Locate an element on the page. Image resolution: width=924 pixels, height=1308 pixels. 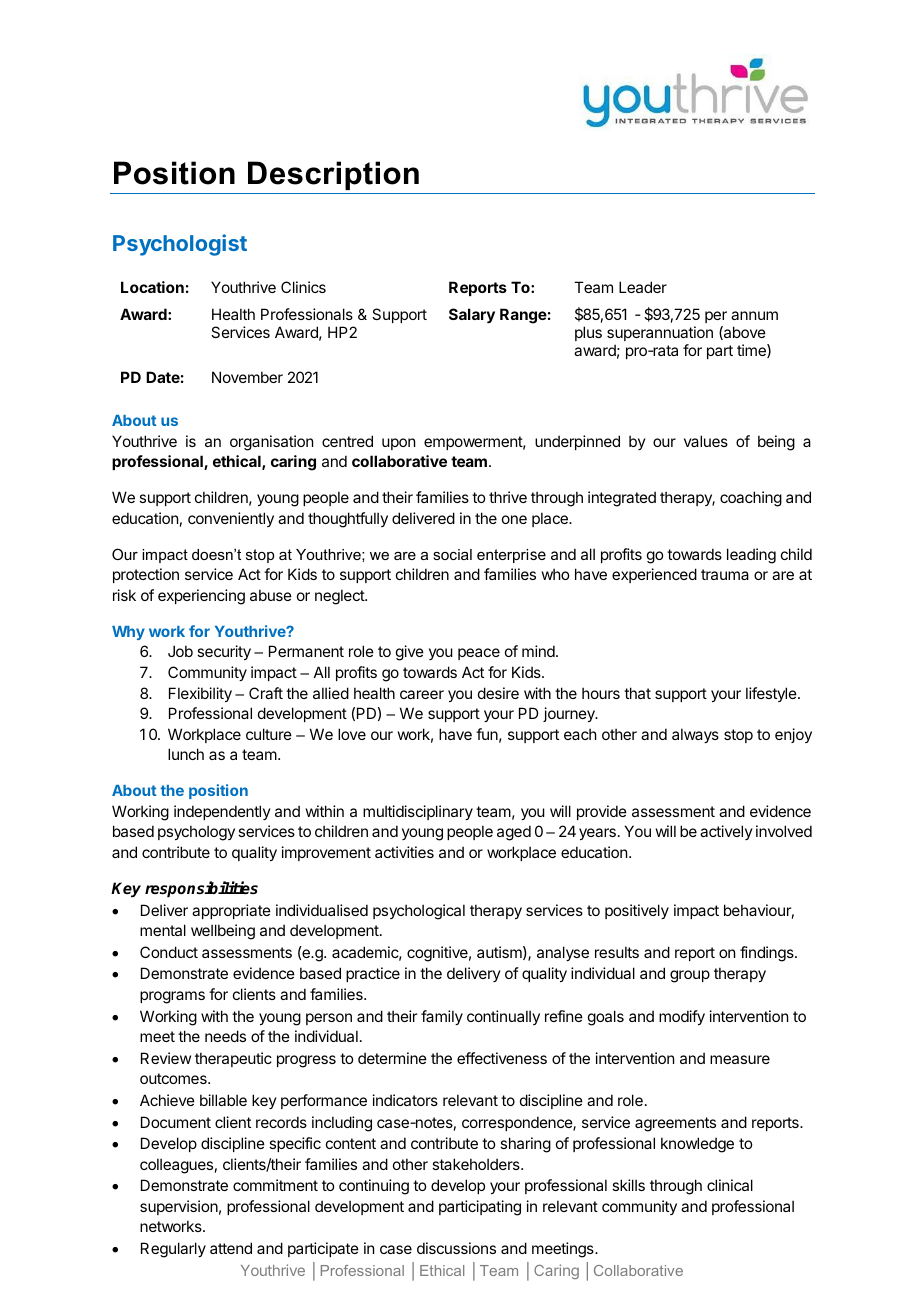
Psychologist is located at coordinates (180, 245).
